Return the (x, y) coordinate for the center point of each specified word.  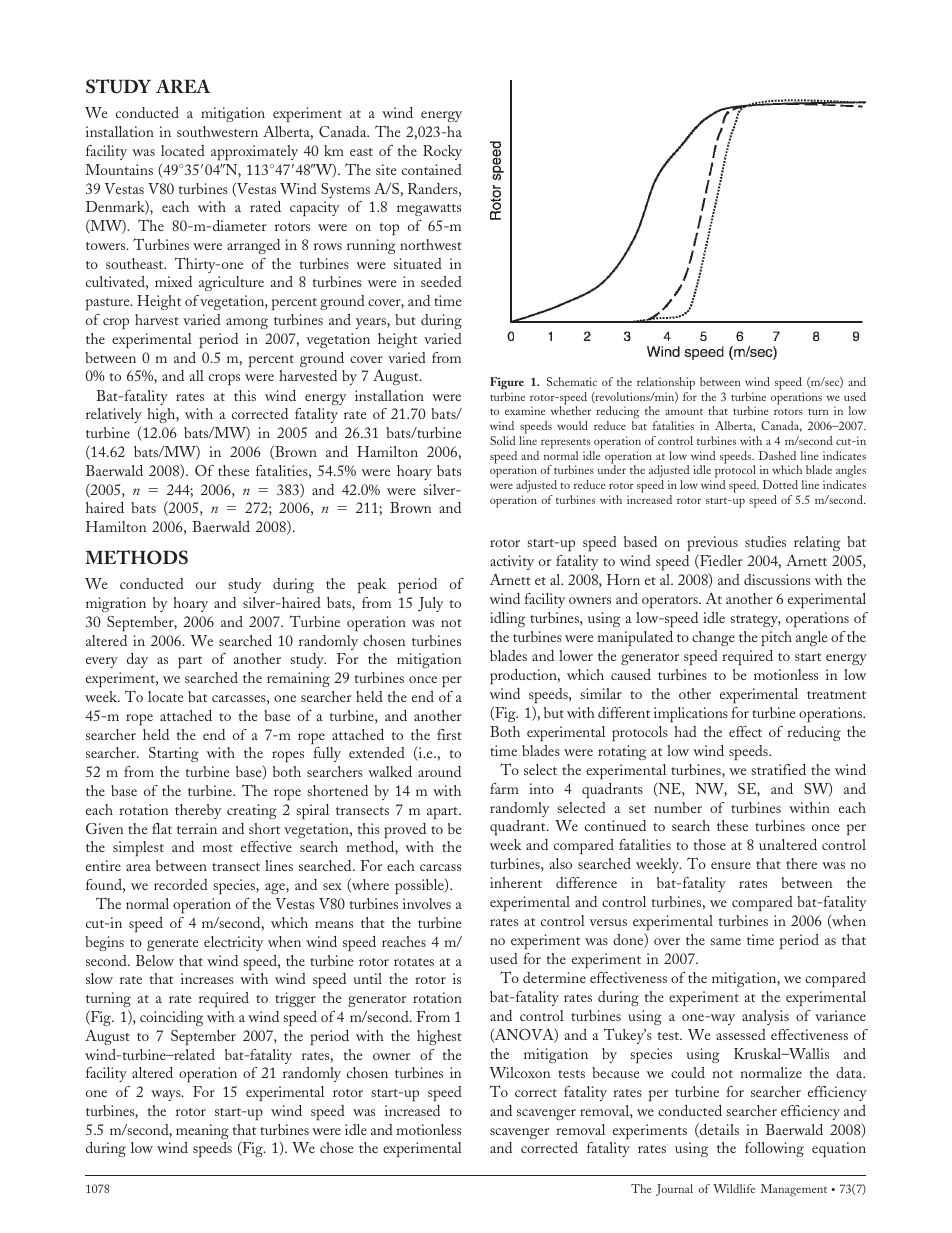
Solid (502, 440)
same (725, 941)
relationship (666, 383)
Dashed (777, 455)
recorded (181, 884)
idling (507, 619)
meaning (202, 1131)
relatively (114, 417)
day (137, 660)
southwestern (217, 131)
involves (427, 903)
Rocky (442, 152)
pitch (776, 638)
